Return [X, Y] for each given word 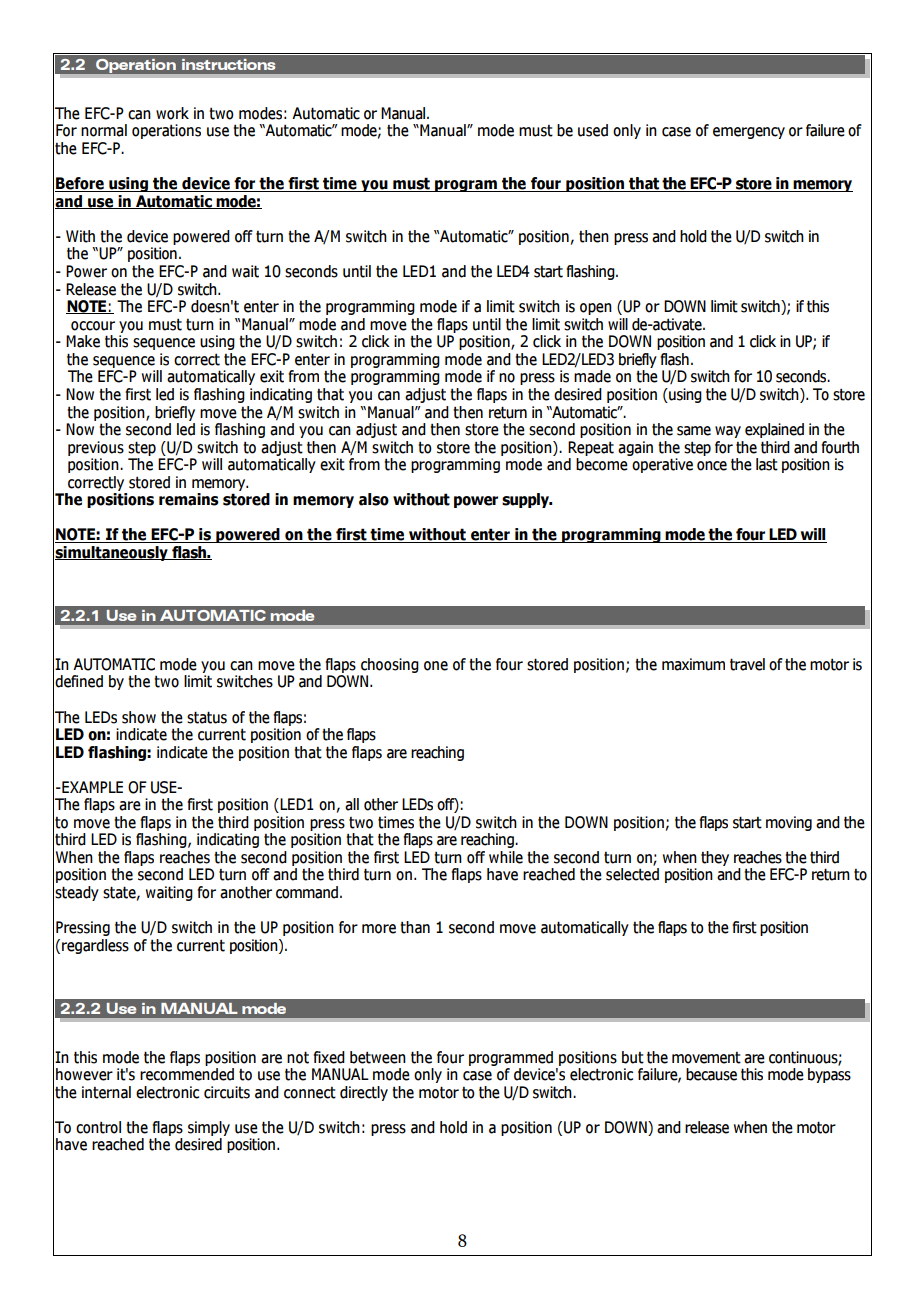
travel [747, 664]
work [172, 113]
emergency [749, 133]
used [593, 130]
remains [189, 499]
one [436, 666]
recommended [187, 1074]
